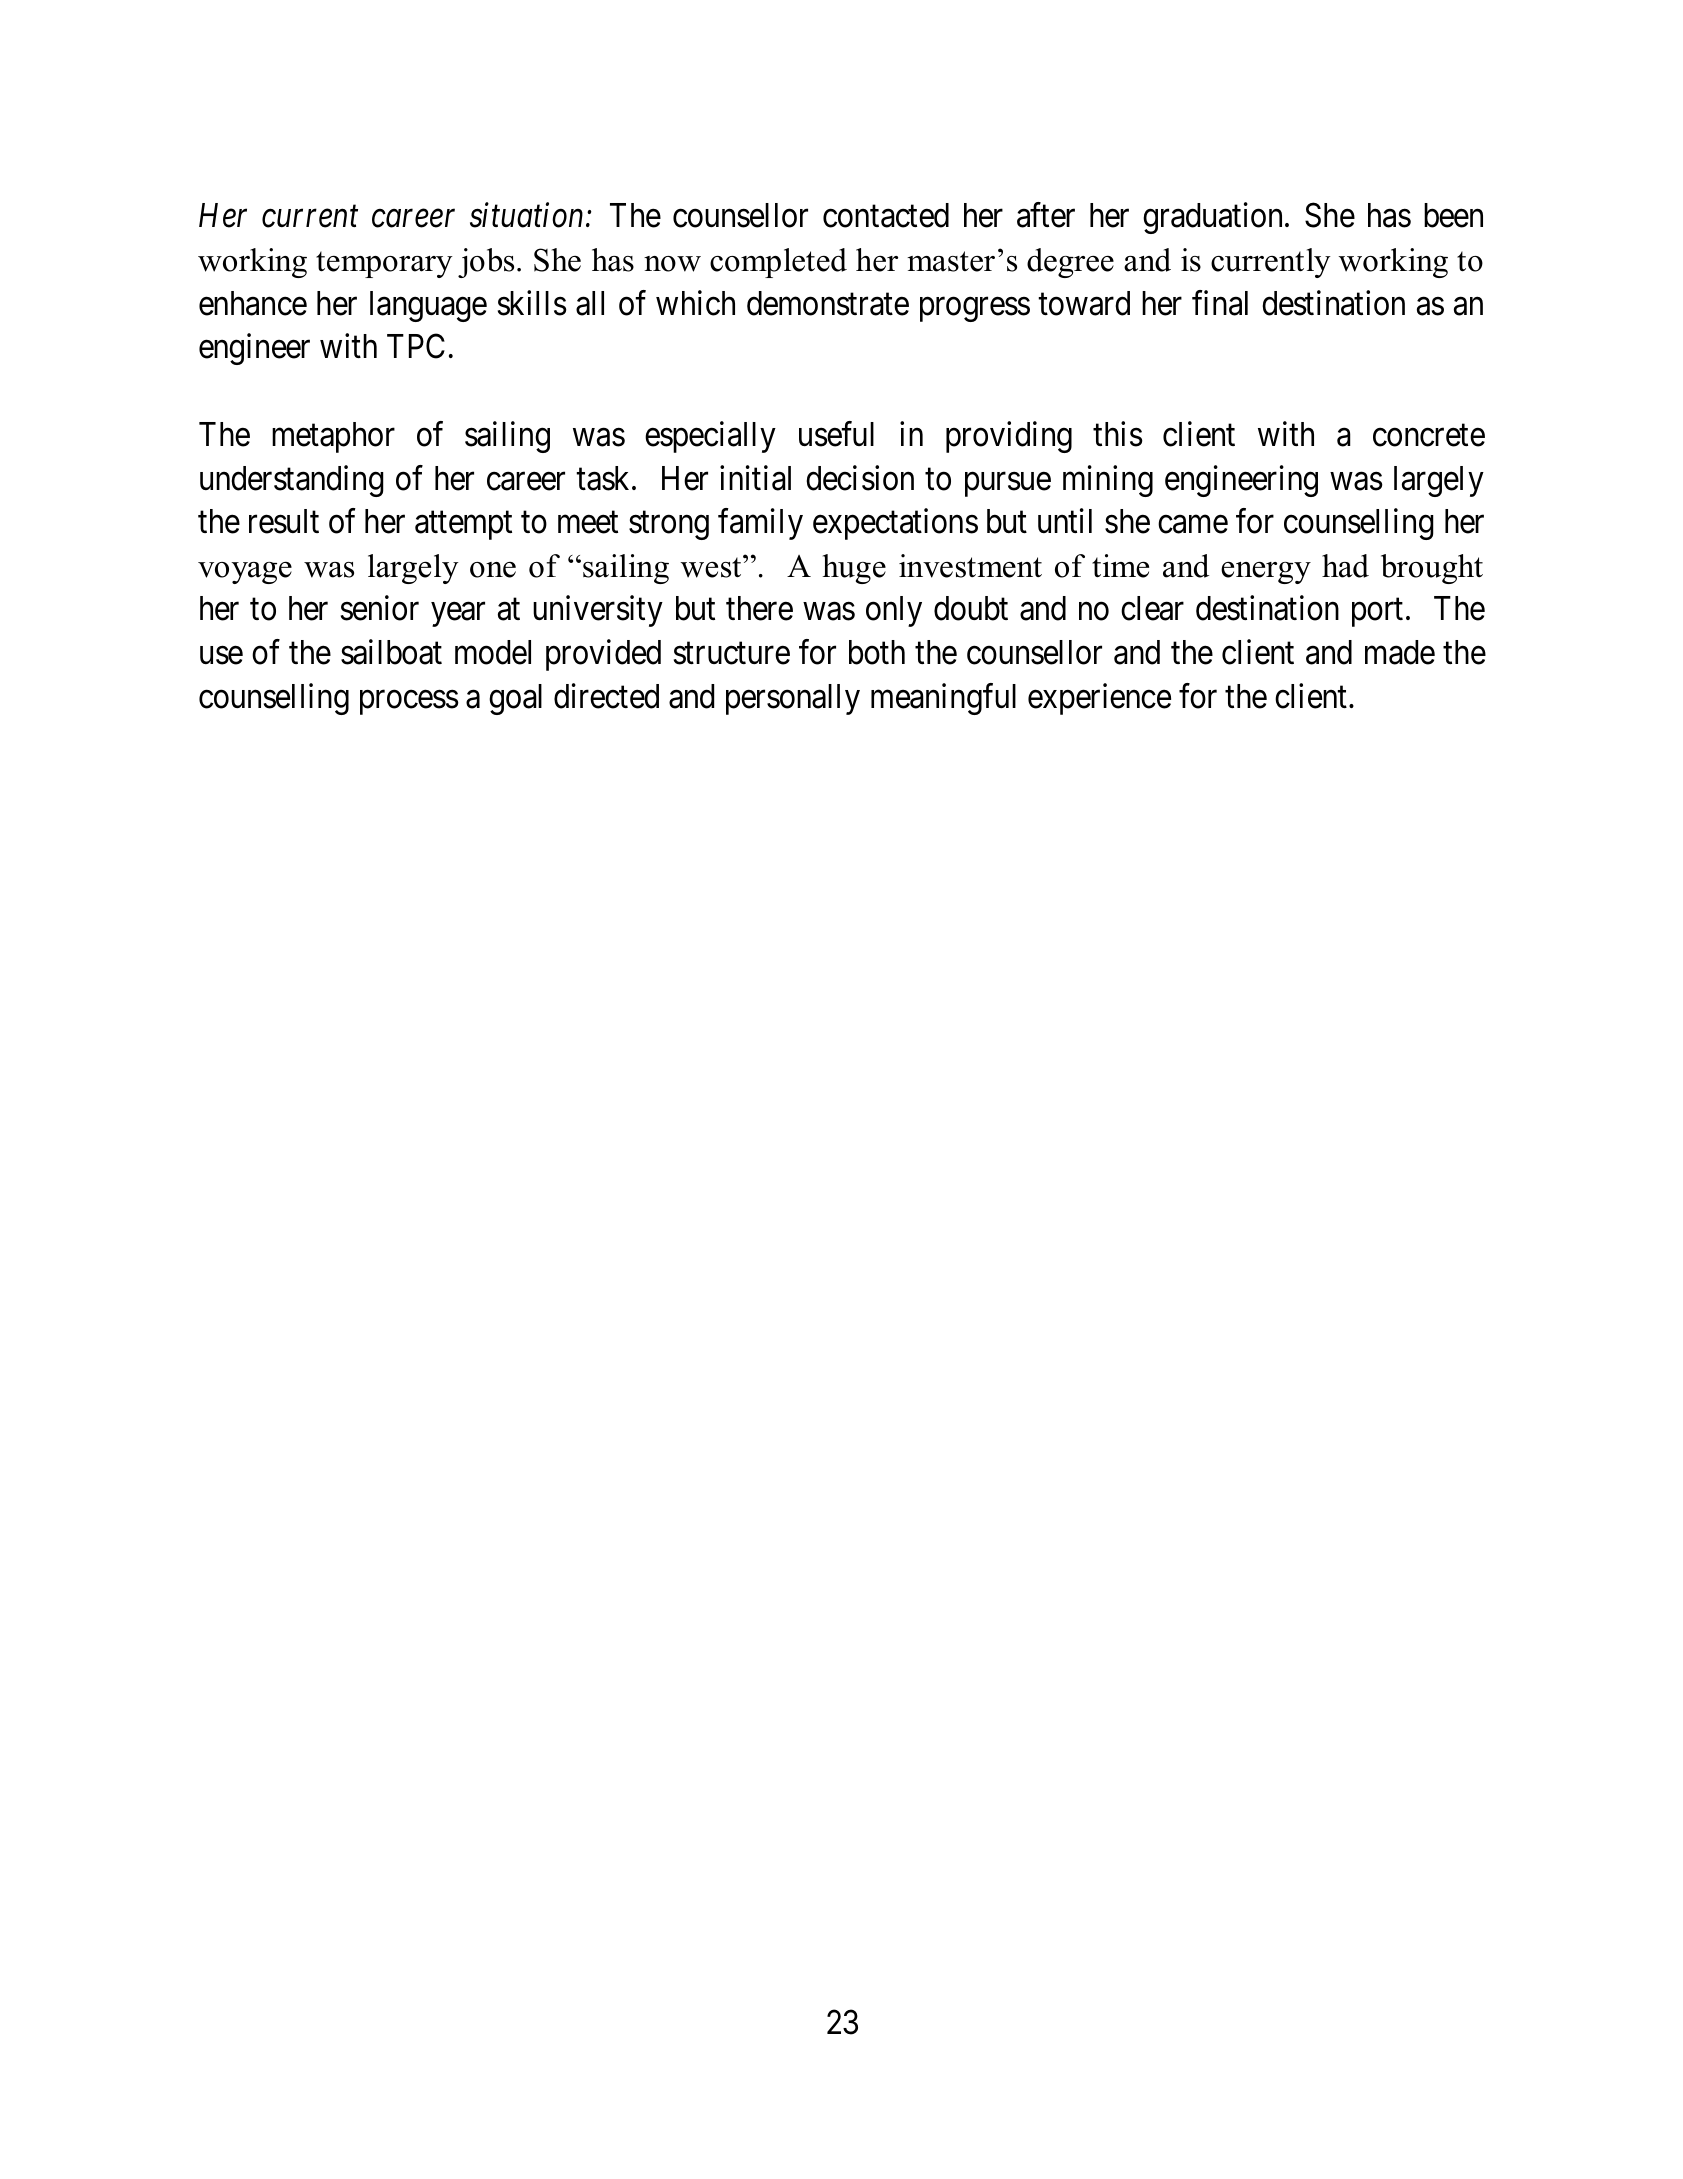 This page has height=2179, width=1683. Describe the element at coordinates (1429, 436) in the page. I see `concrete` at that location.
